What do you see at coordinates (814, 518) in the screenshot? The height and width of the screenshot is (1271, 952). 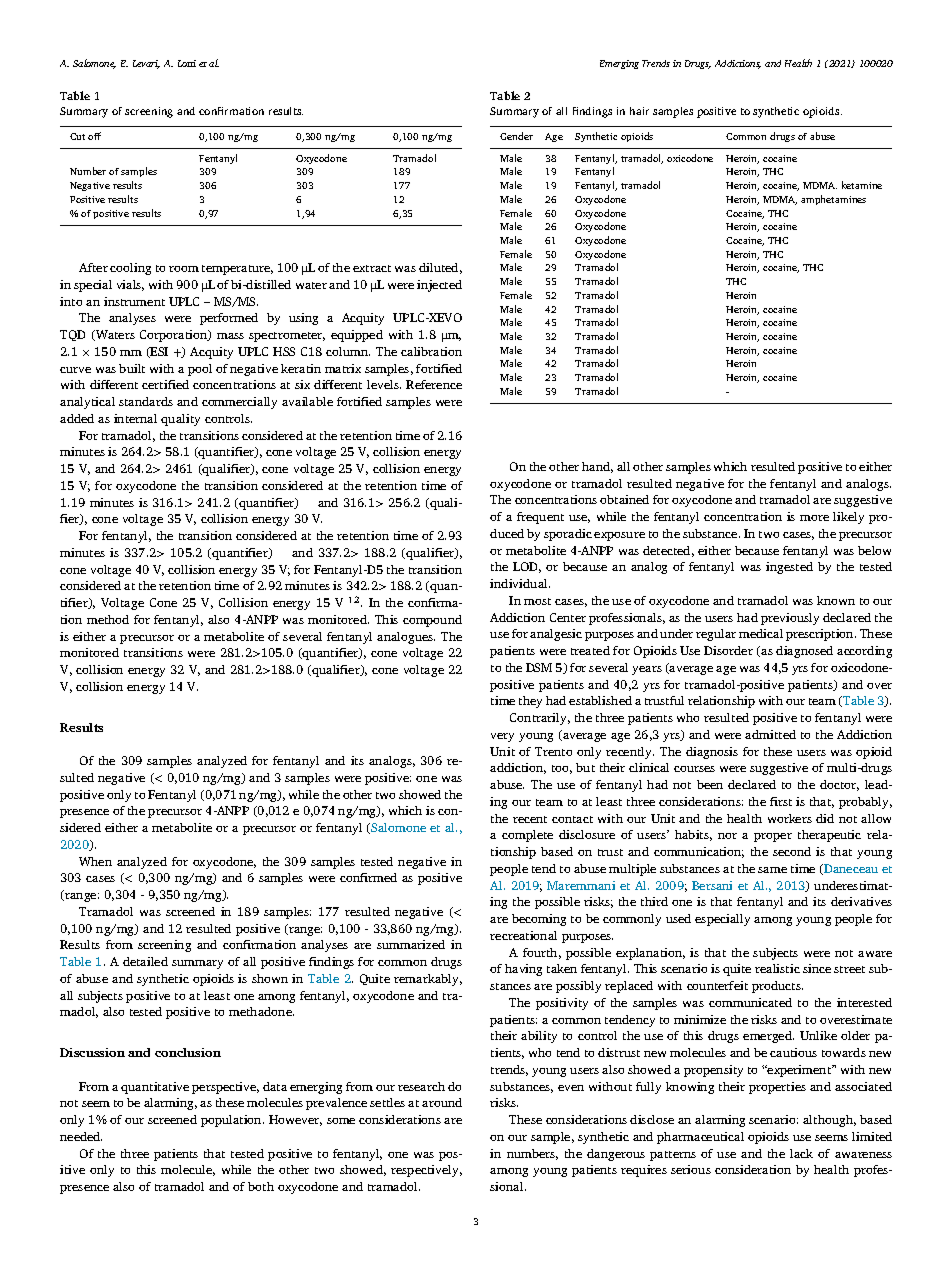 I see `more` at bounding box center [814, 518].
